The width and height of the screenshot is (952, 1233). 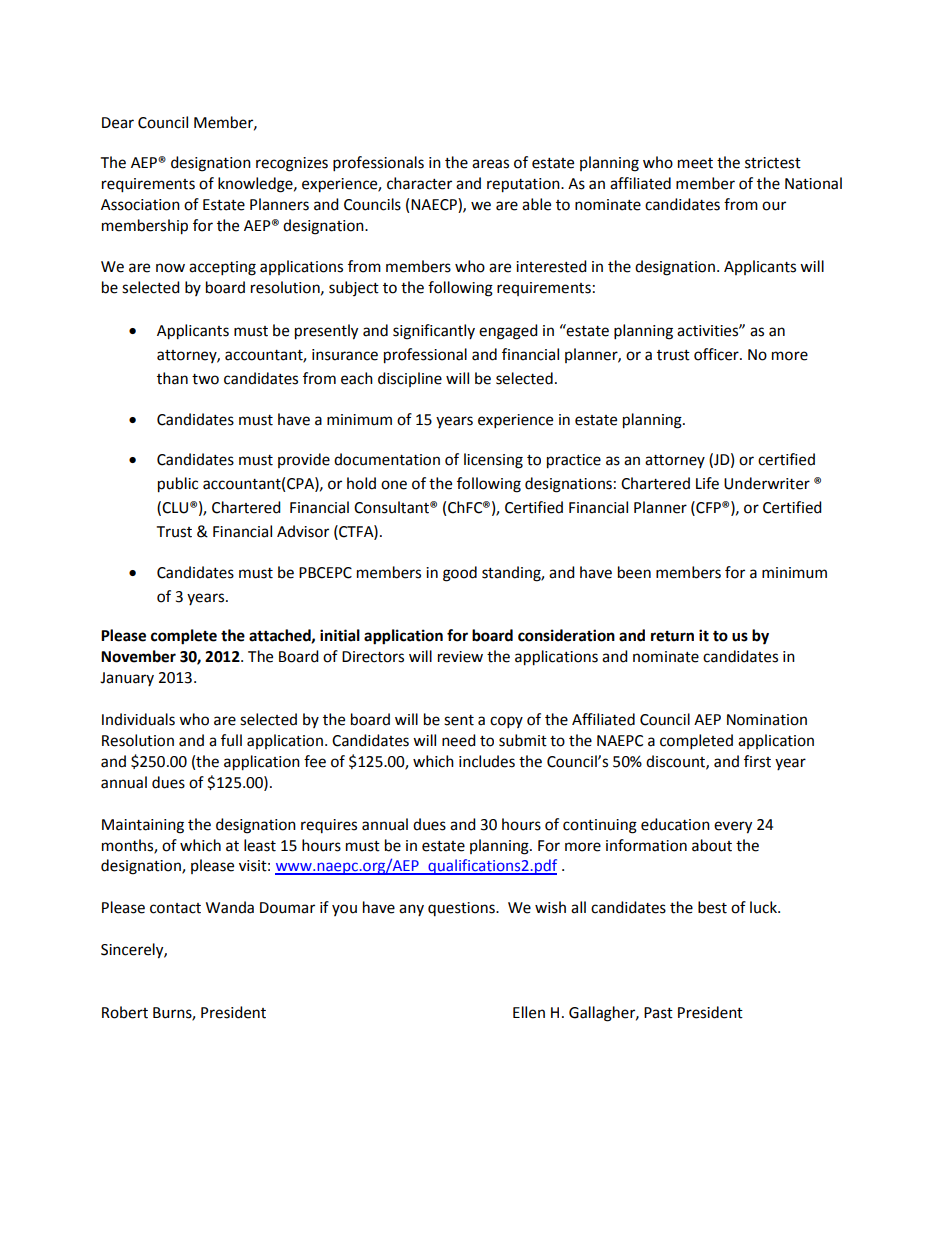 What do you see at coordinates (493, 461) in the screenshot?
I see `licensing` at bounding box center [493, 461].
